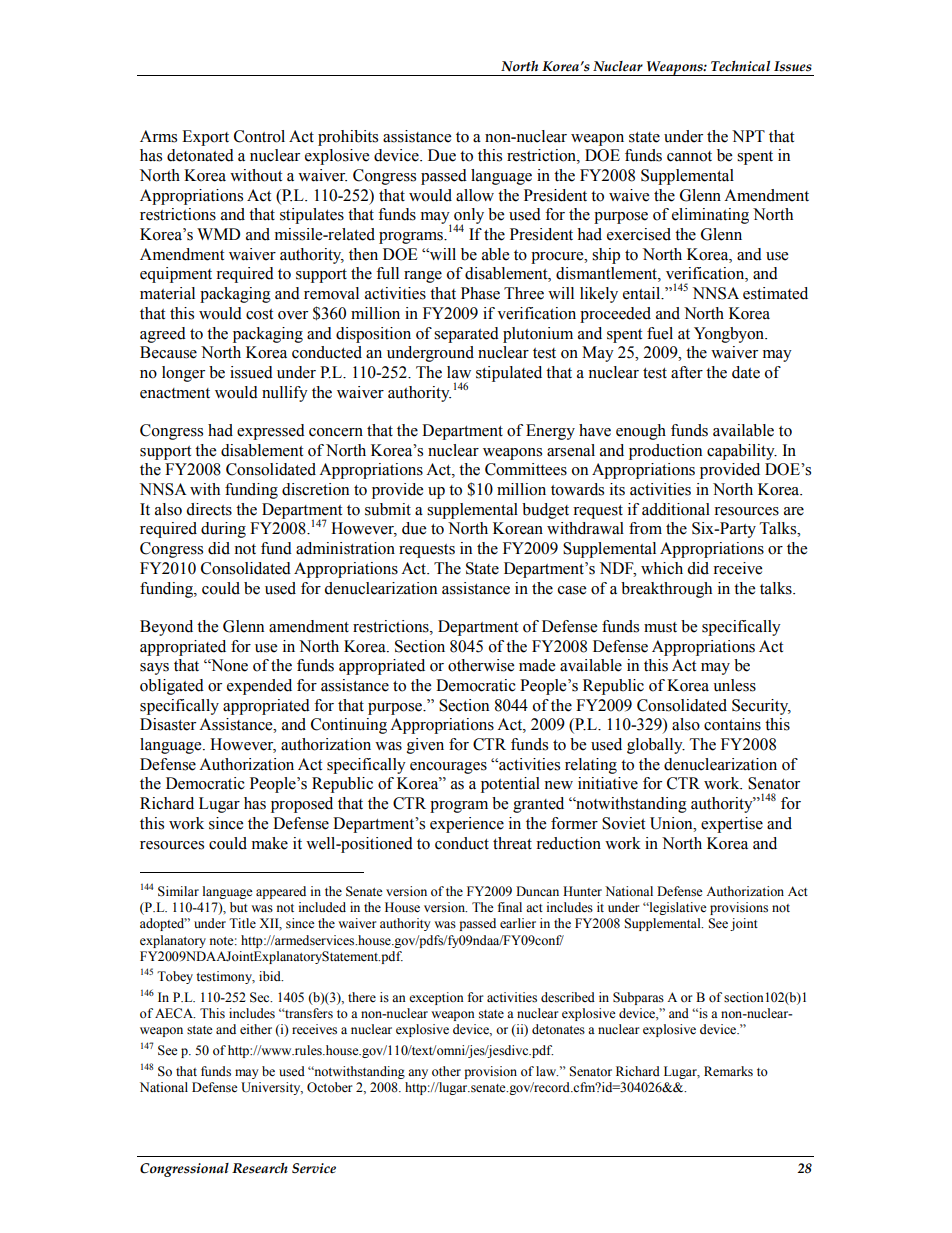 The width and height of the screenshot is (952, 1233). I want to click on any, so click(418, 1074).
